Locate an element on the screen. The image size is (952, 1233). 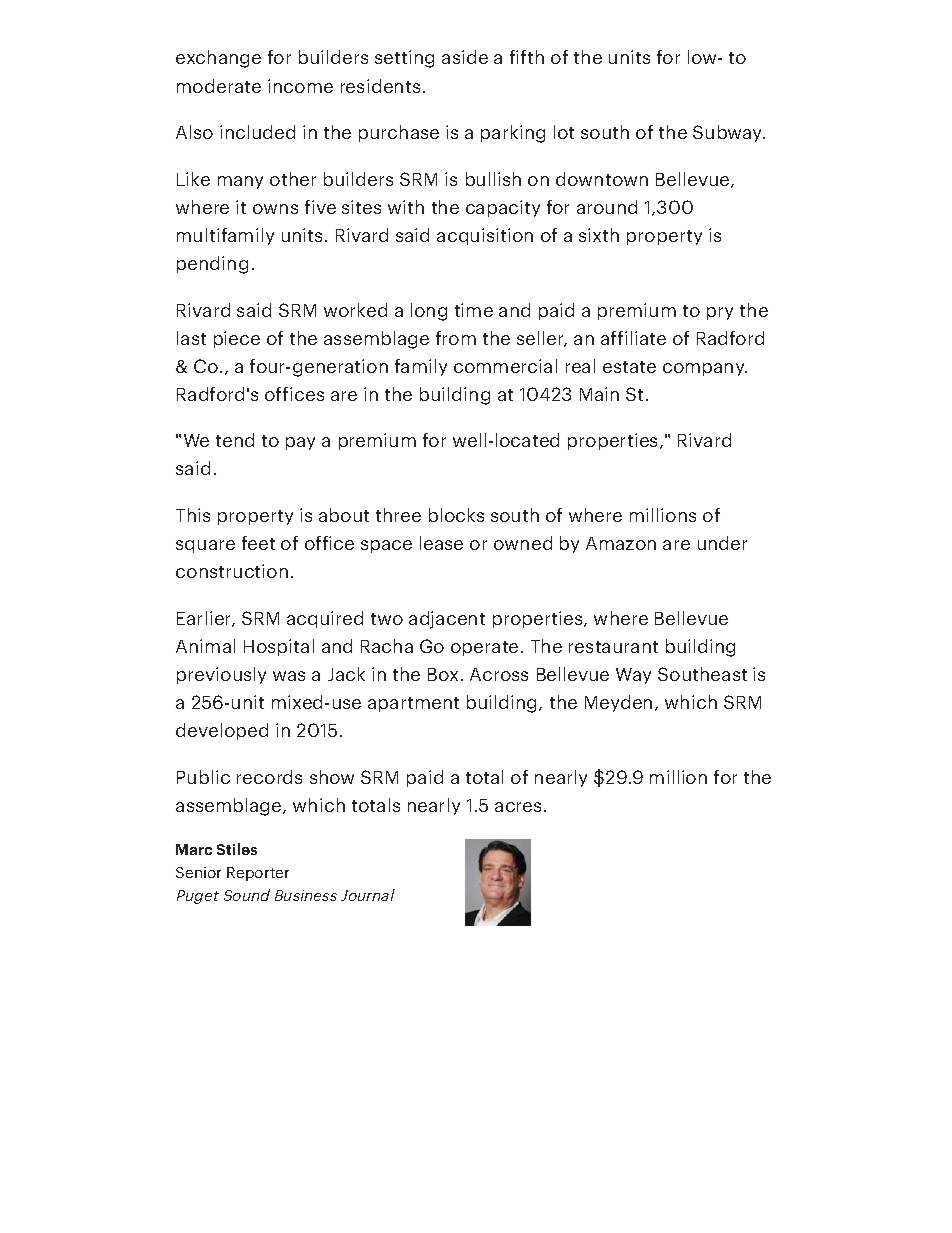
Subway is located at coordinates (729, 133).
